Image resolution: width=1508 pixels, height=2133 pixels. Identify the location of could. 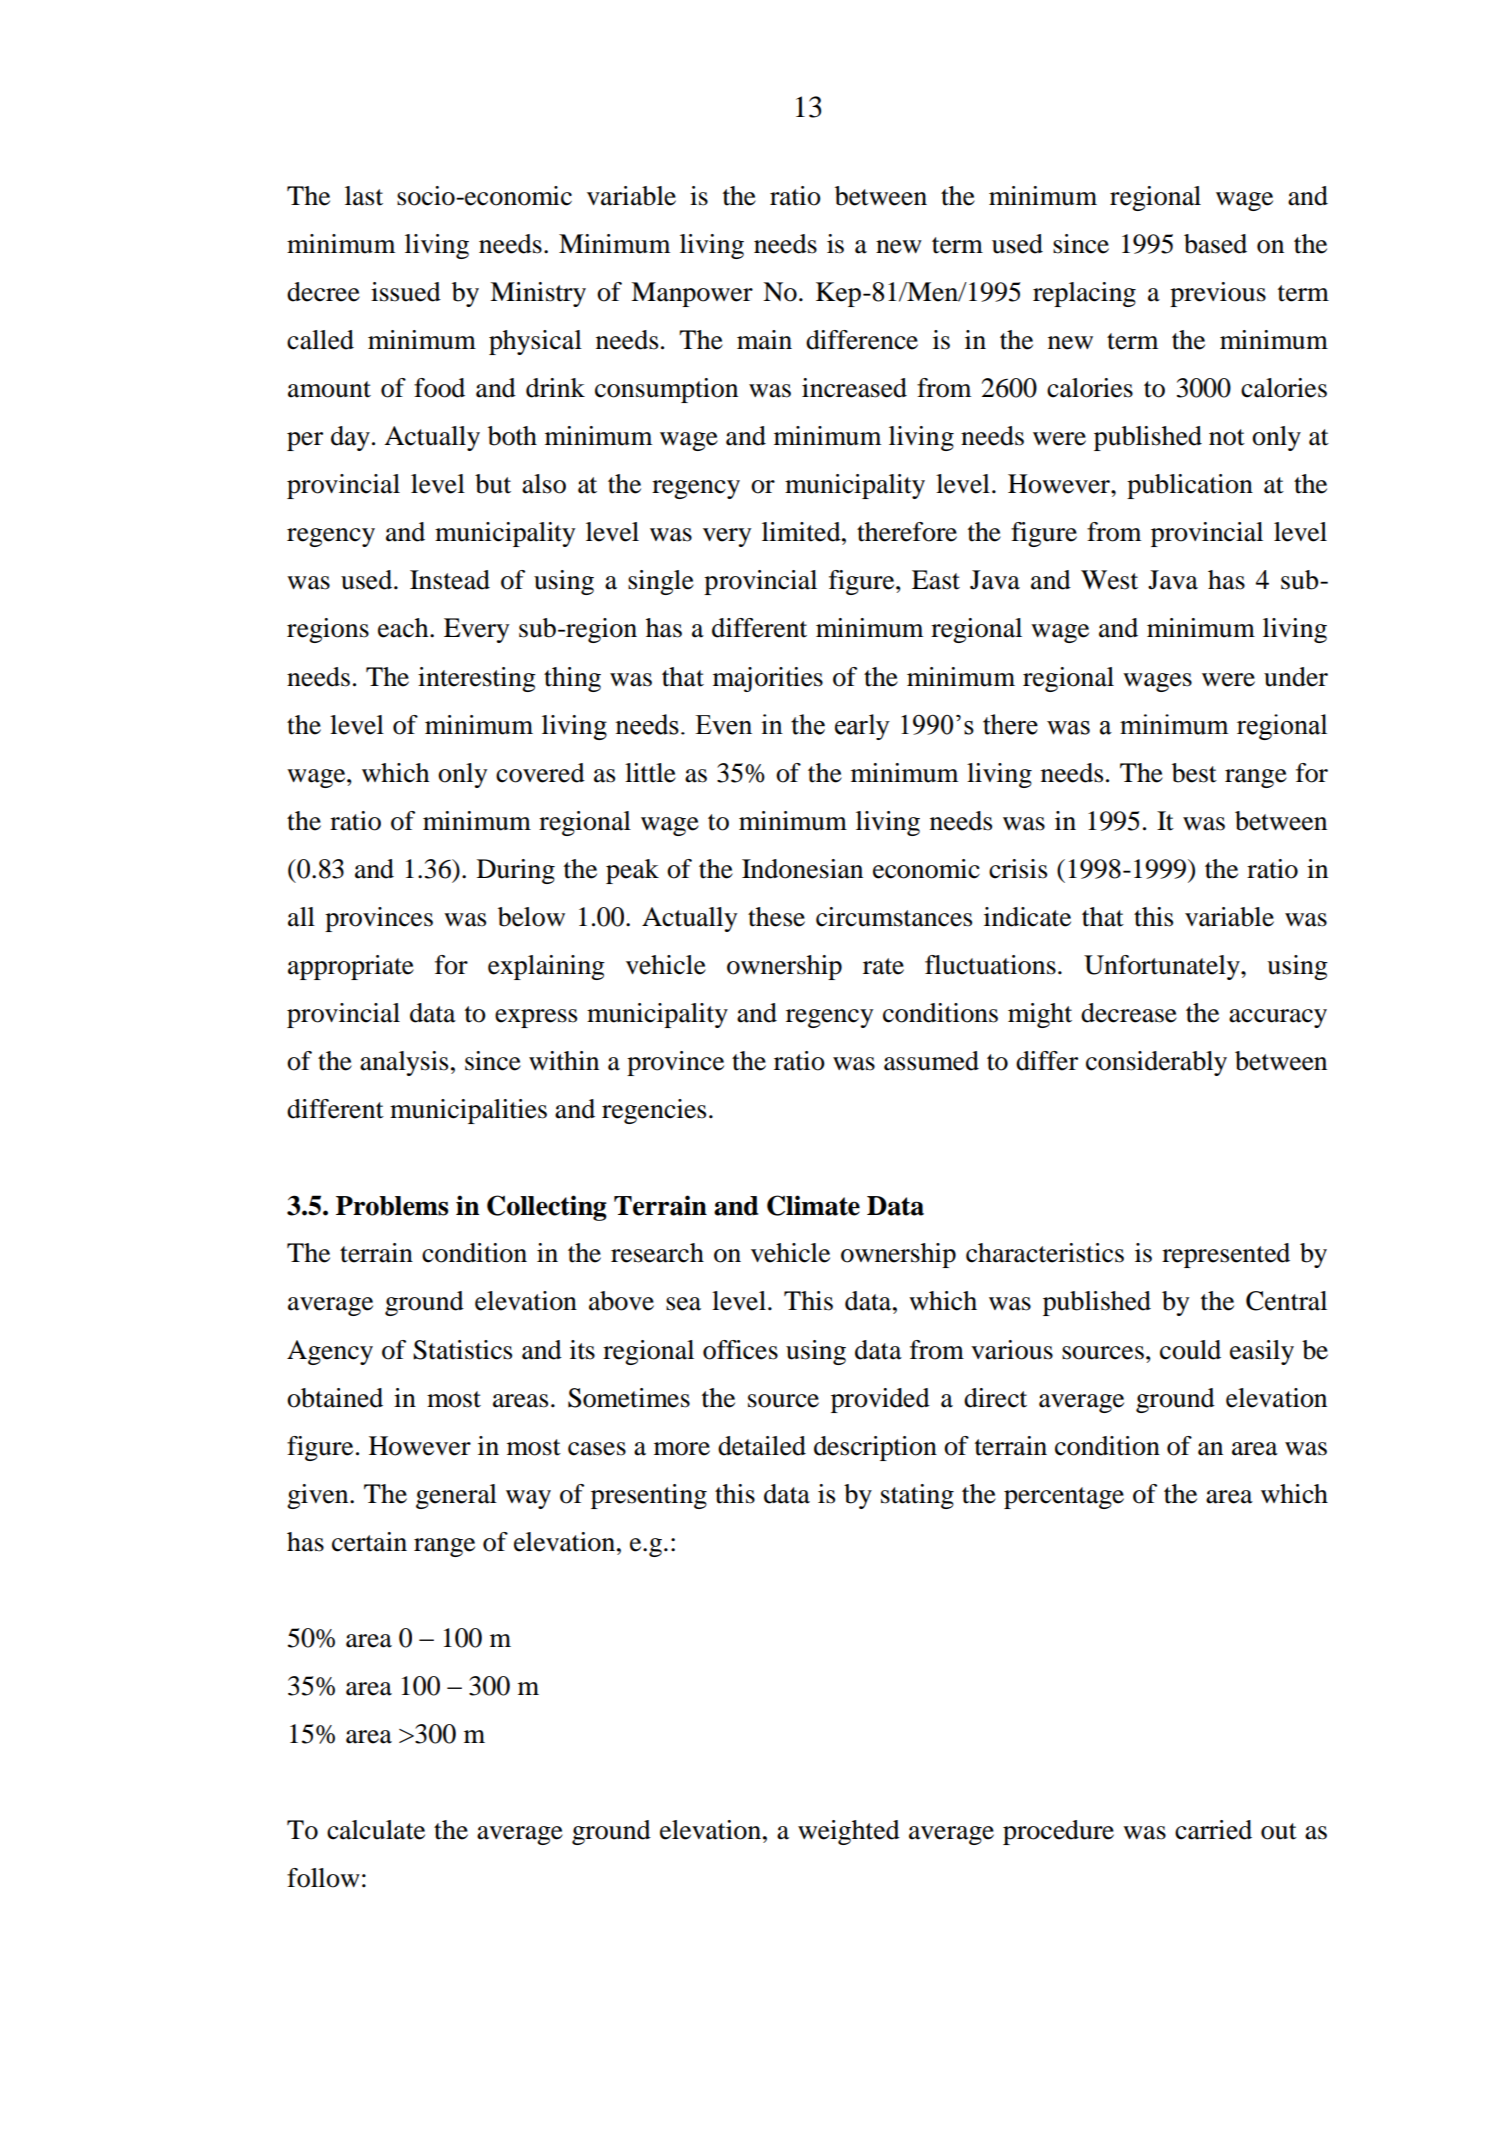
(1190, 1350).
